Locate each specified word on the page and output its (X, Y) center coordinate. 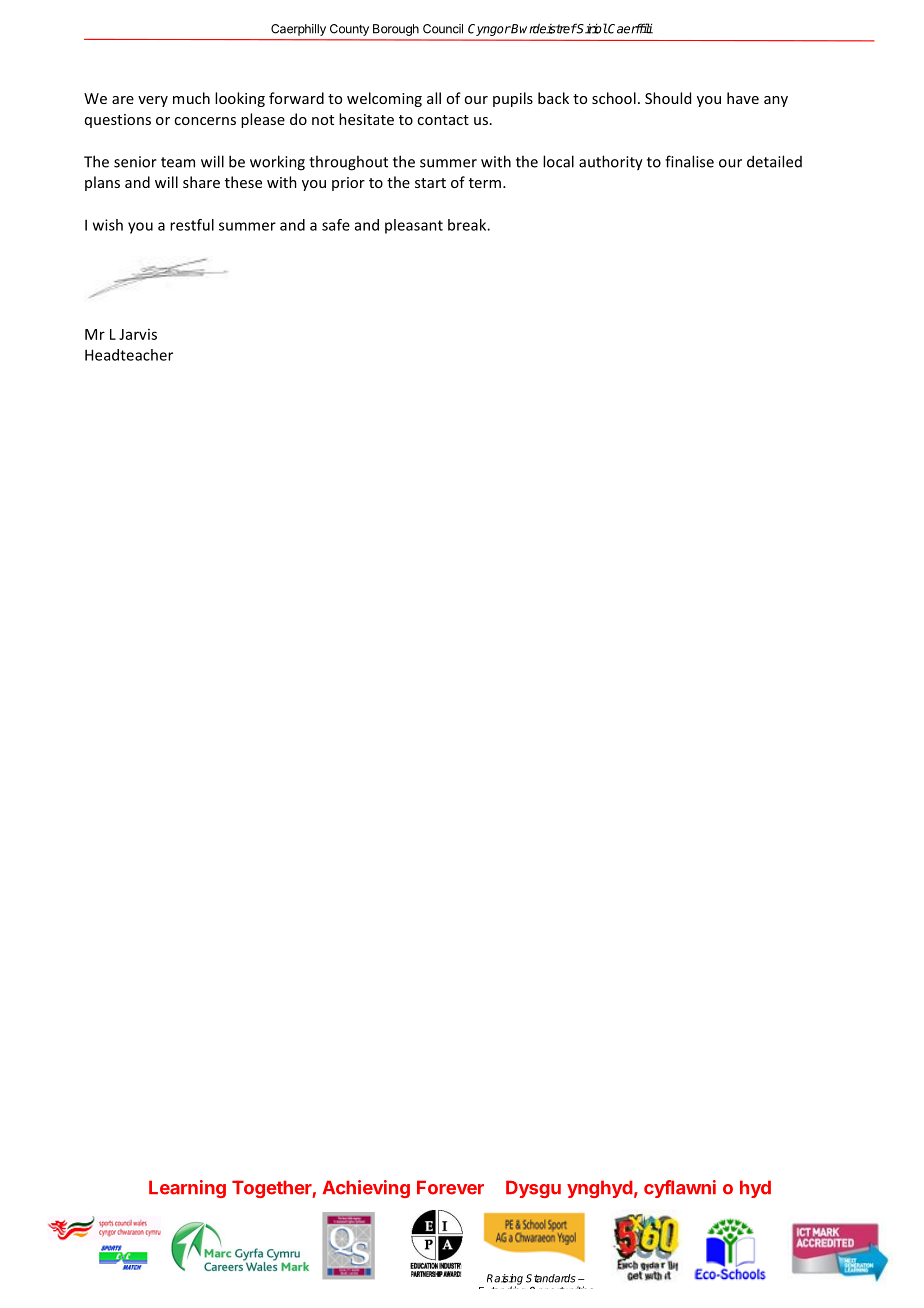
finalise (689, 161)
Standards (551, 1278)
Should (668, 98)
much (191, 98)
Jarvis (138, 334)
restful (192, 225)
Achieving (366, 1189)
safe (336, 225)
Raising (505, 1280)
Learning (187, 1189)
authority (611, 163)
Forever (450, 1187)
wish (108, 225)
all (434, 98)
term (486, 183)
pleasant (414, 226)
